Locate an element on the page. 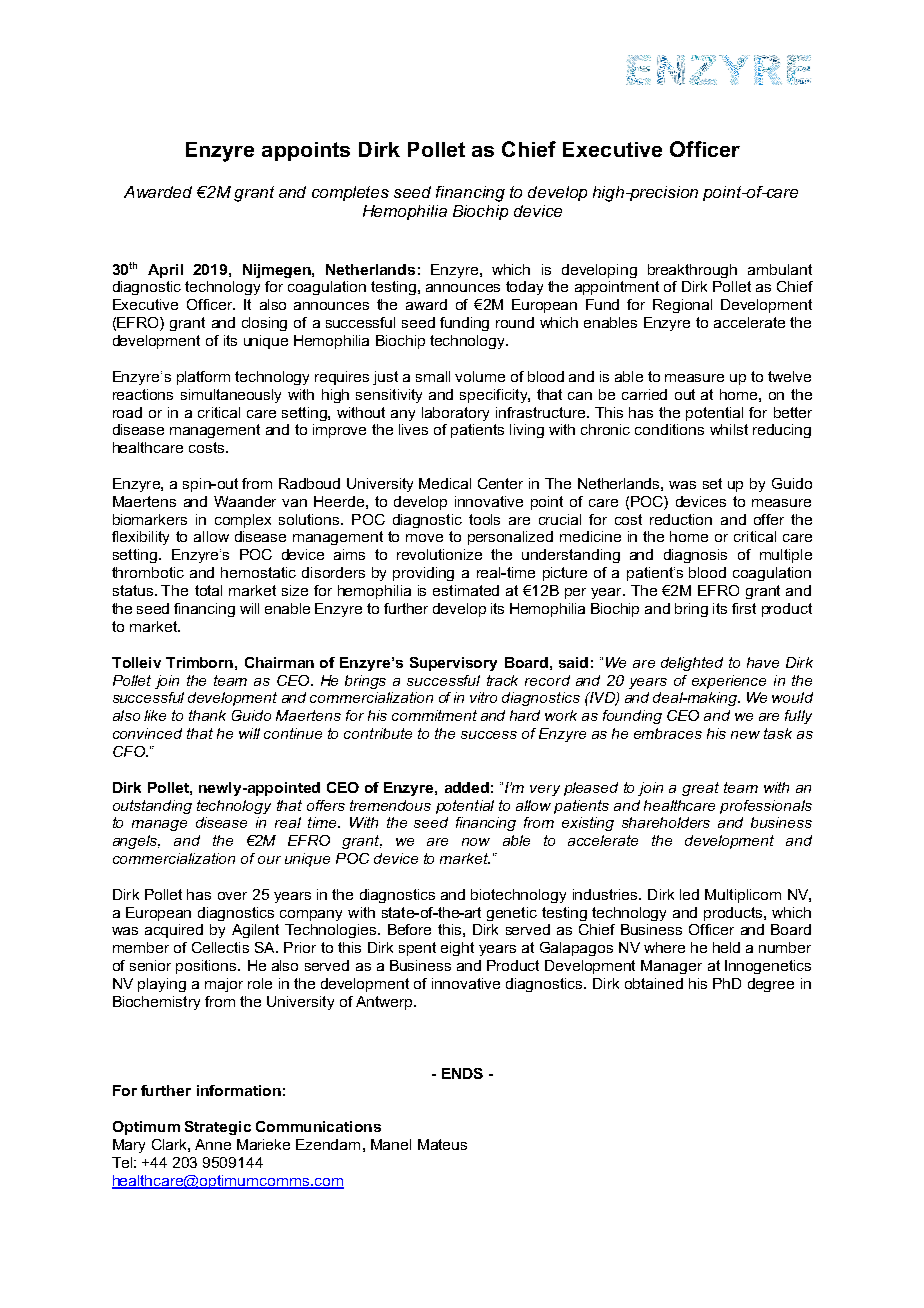 This page has width=924, height=1308. ENDS is located at coordinates (462, 1073).
